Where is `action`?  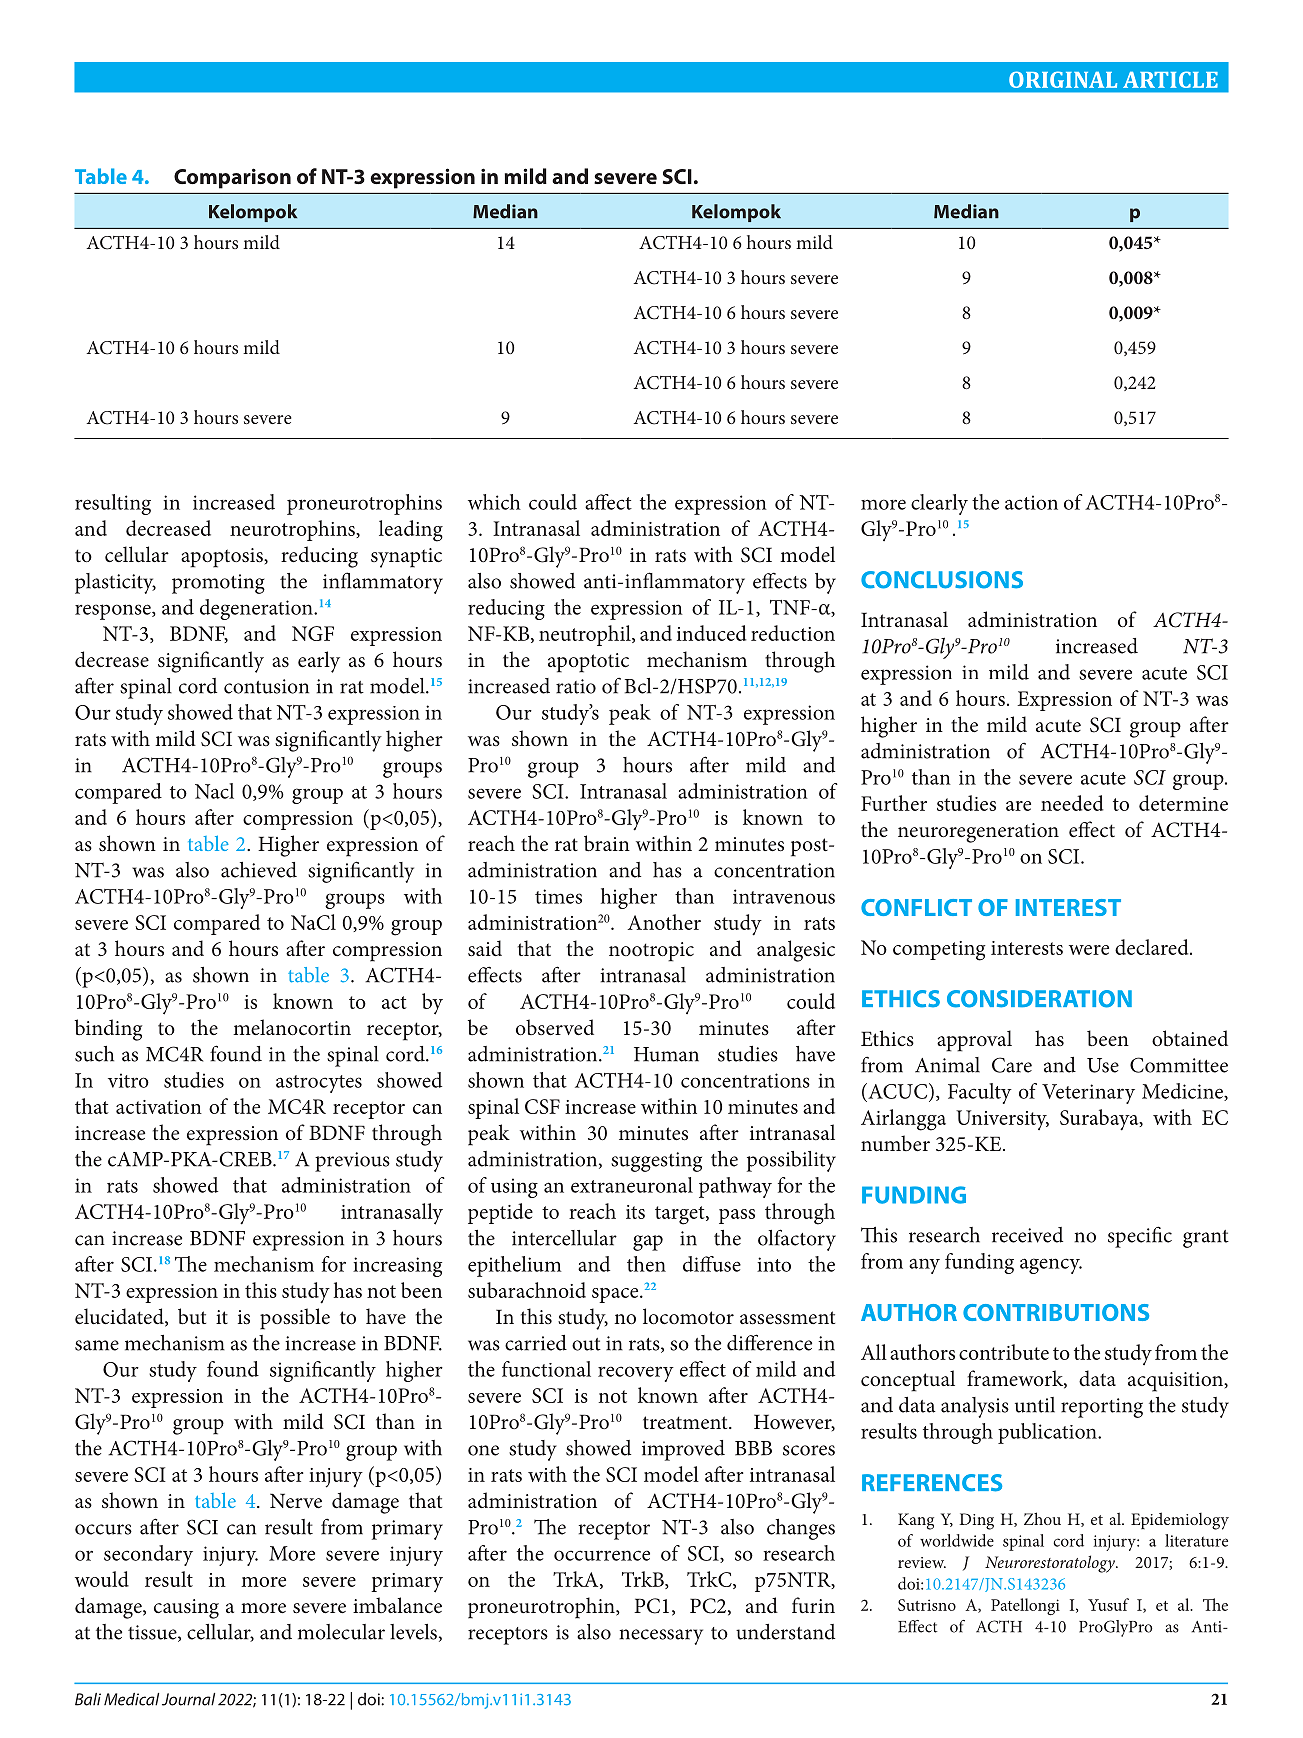 action is located at coordinates (1031, 502).
